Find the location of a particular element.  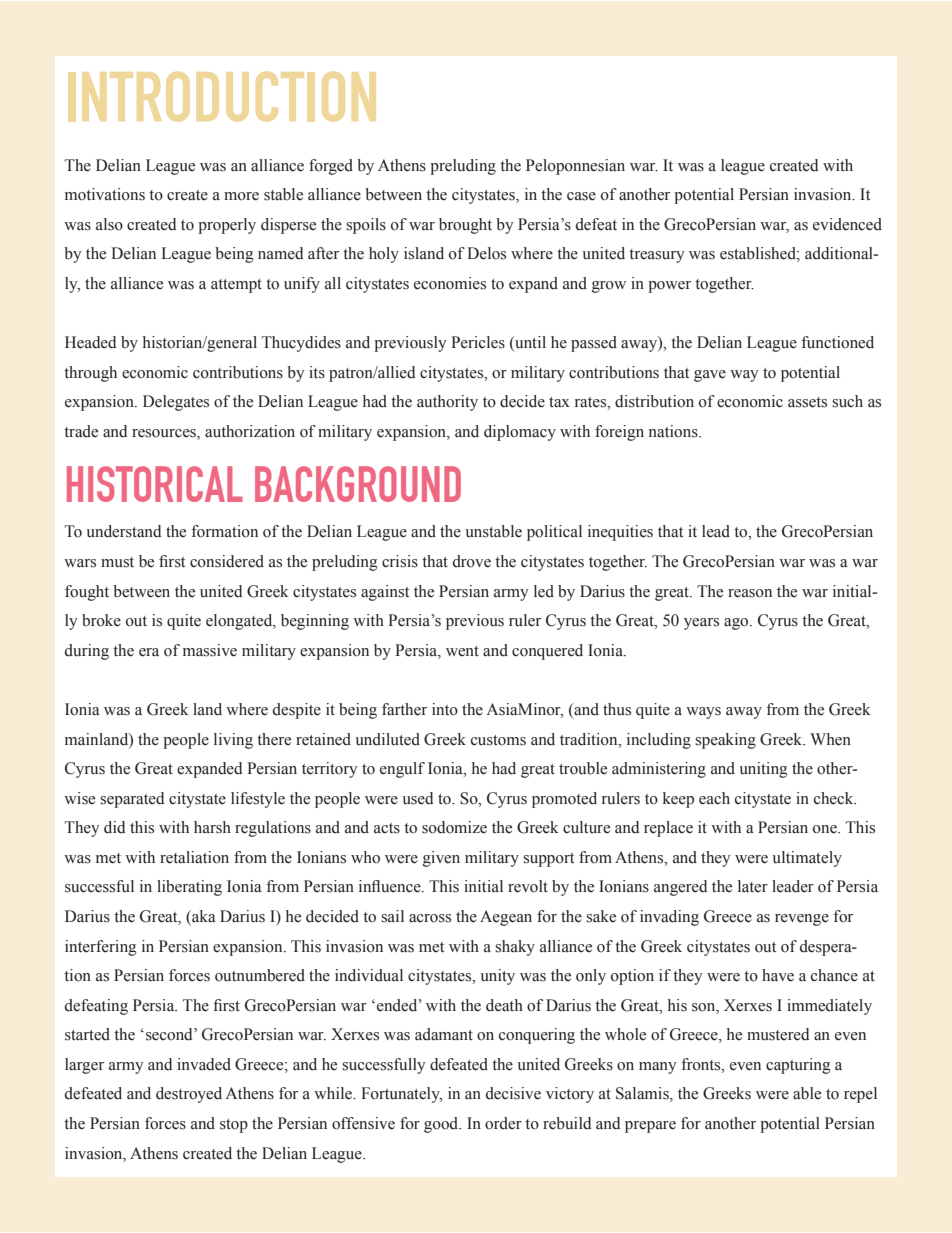

more is located at coordinates (241, 196).
